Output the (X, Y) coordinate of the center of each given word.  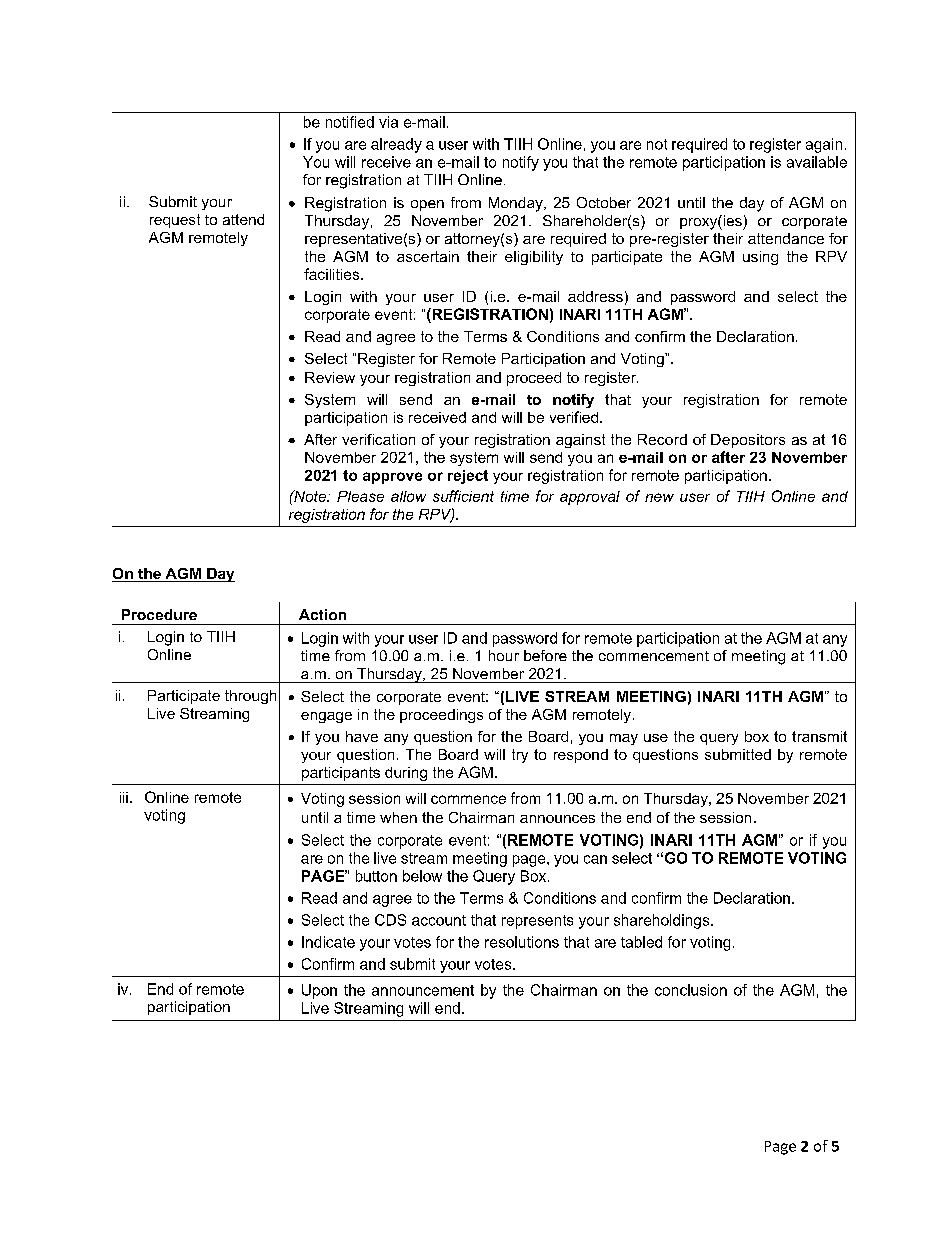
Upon (319, 991)
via (388, 122)
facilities (333, 274)
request (175, 221)
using (760, 258)
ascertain (428, 256)
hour (504, 655)
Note (310, 496)
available (817, 162)
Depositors (748, 441)
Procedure (159, 614)
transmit (819, 736)
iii (124, 797)
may (624, 739)
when (398, 817)
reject (468, 477)
